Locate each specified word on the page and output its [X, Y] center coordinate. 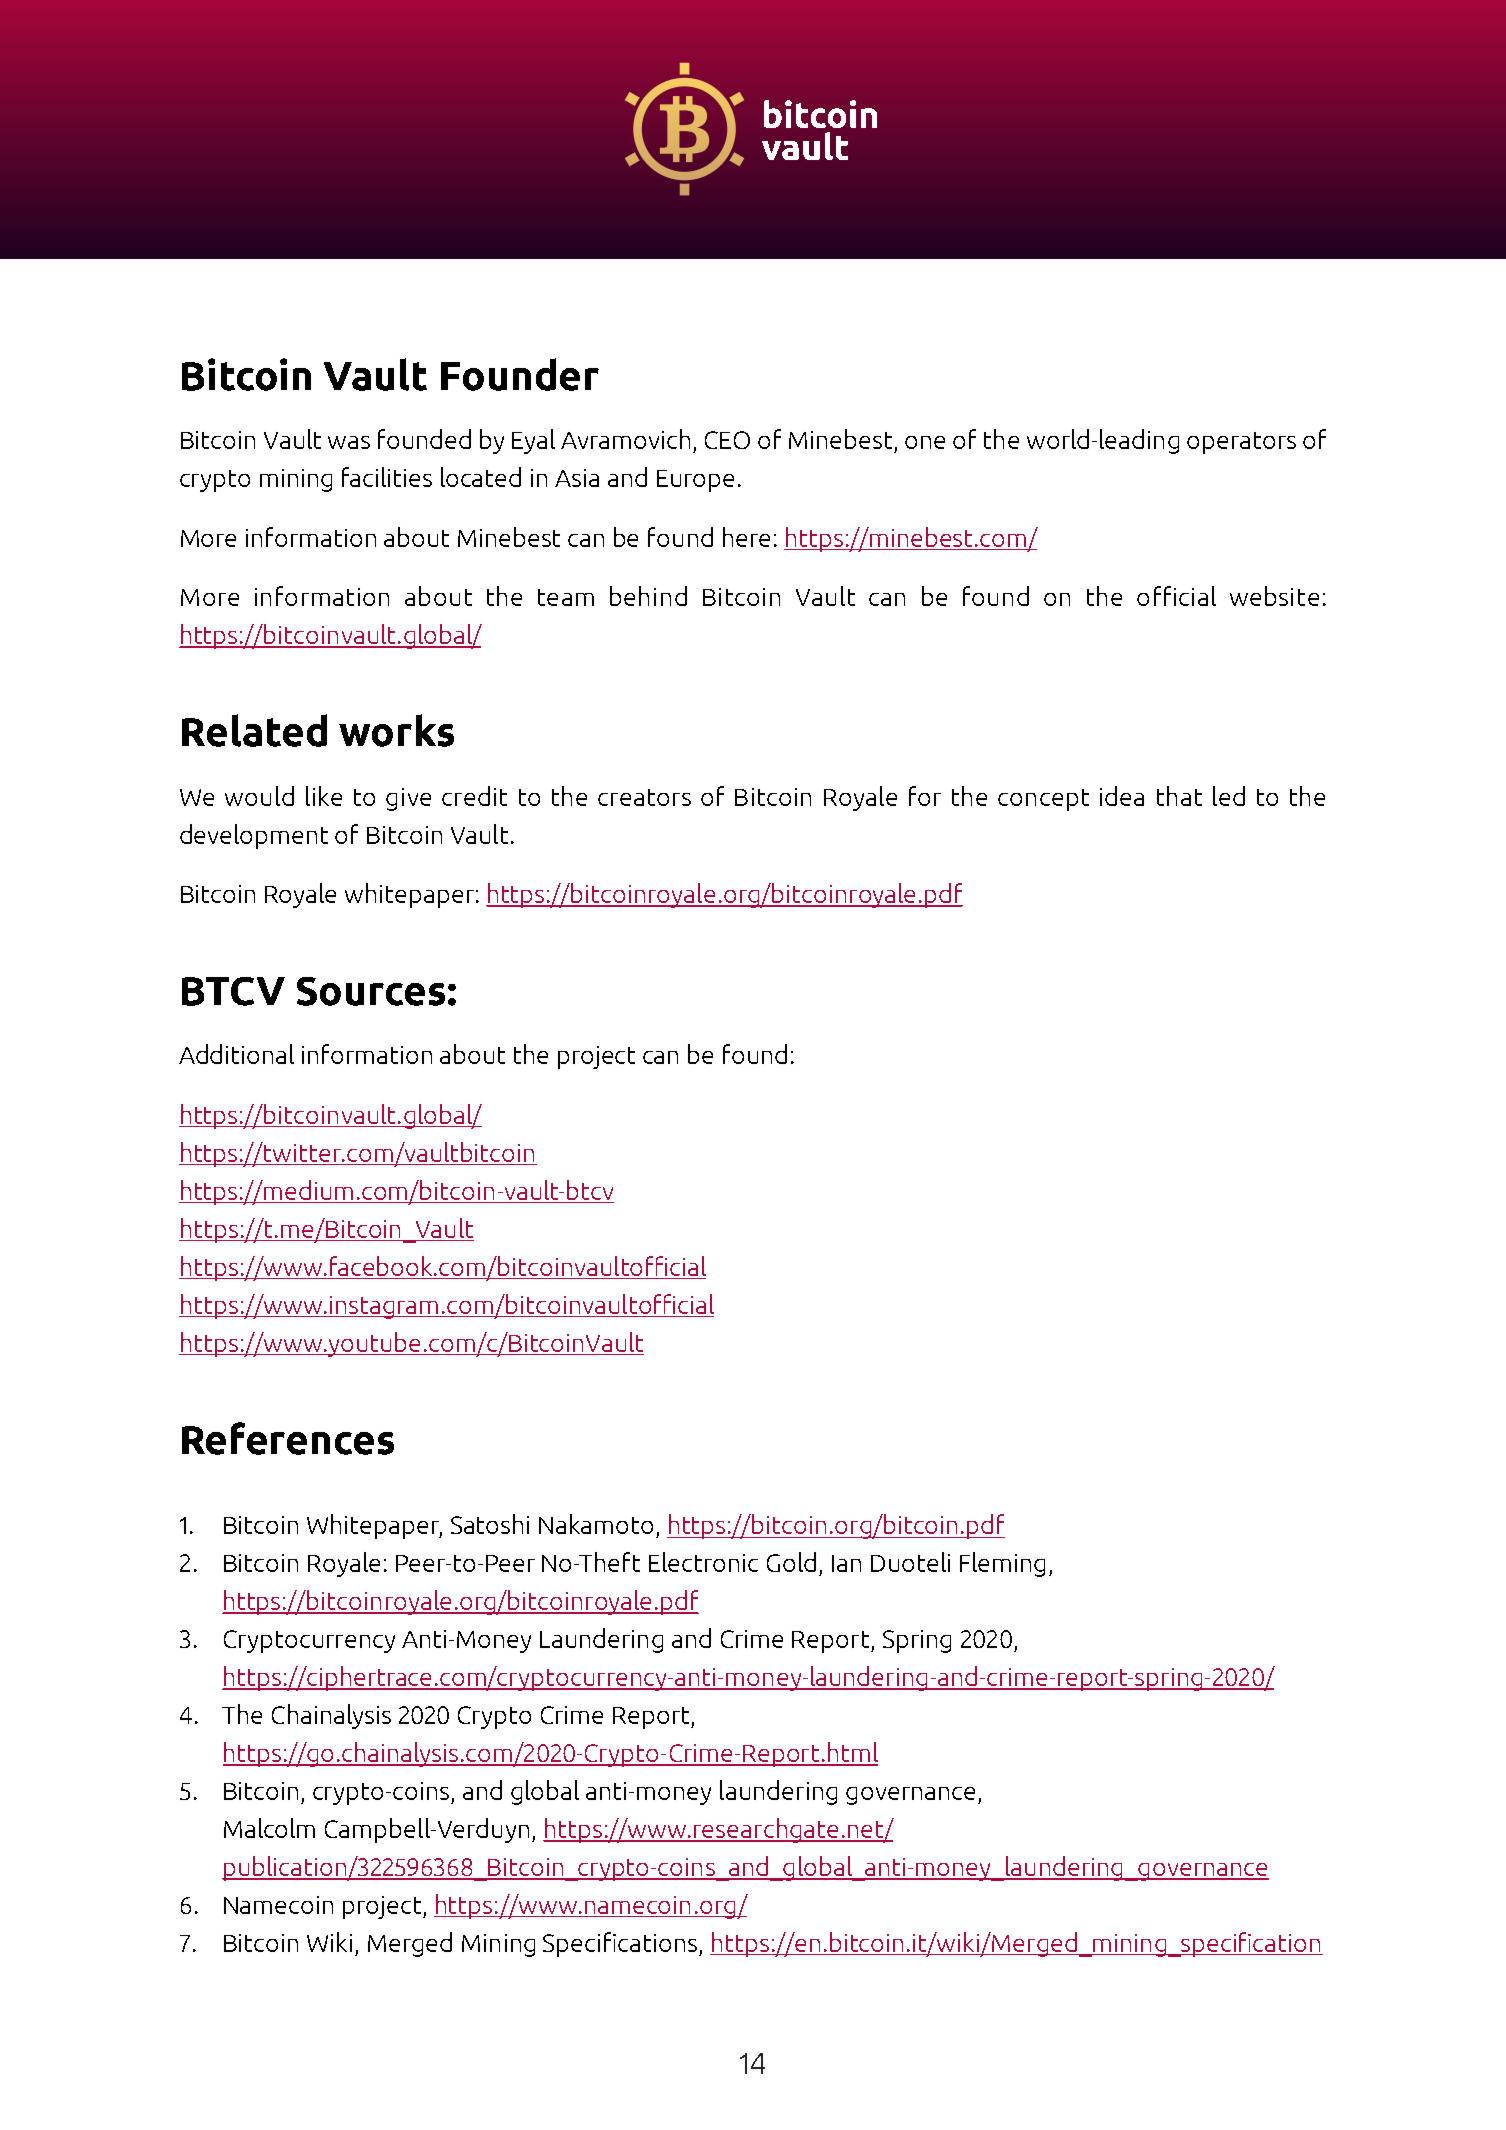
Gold [791, 1562]
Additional [236, 1054]
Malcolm [269, 1828]
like [324, 796]
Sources [371, 991]
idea [1122, 796]
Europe [695, 481]
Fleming [1002, 1564]
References [288, 1438]
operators [1241, 443]
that [1179, 796]
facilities [387, 477]
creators [644, 797]
